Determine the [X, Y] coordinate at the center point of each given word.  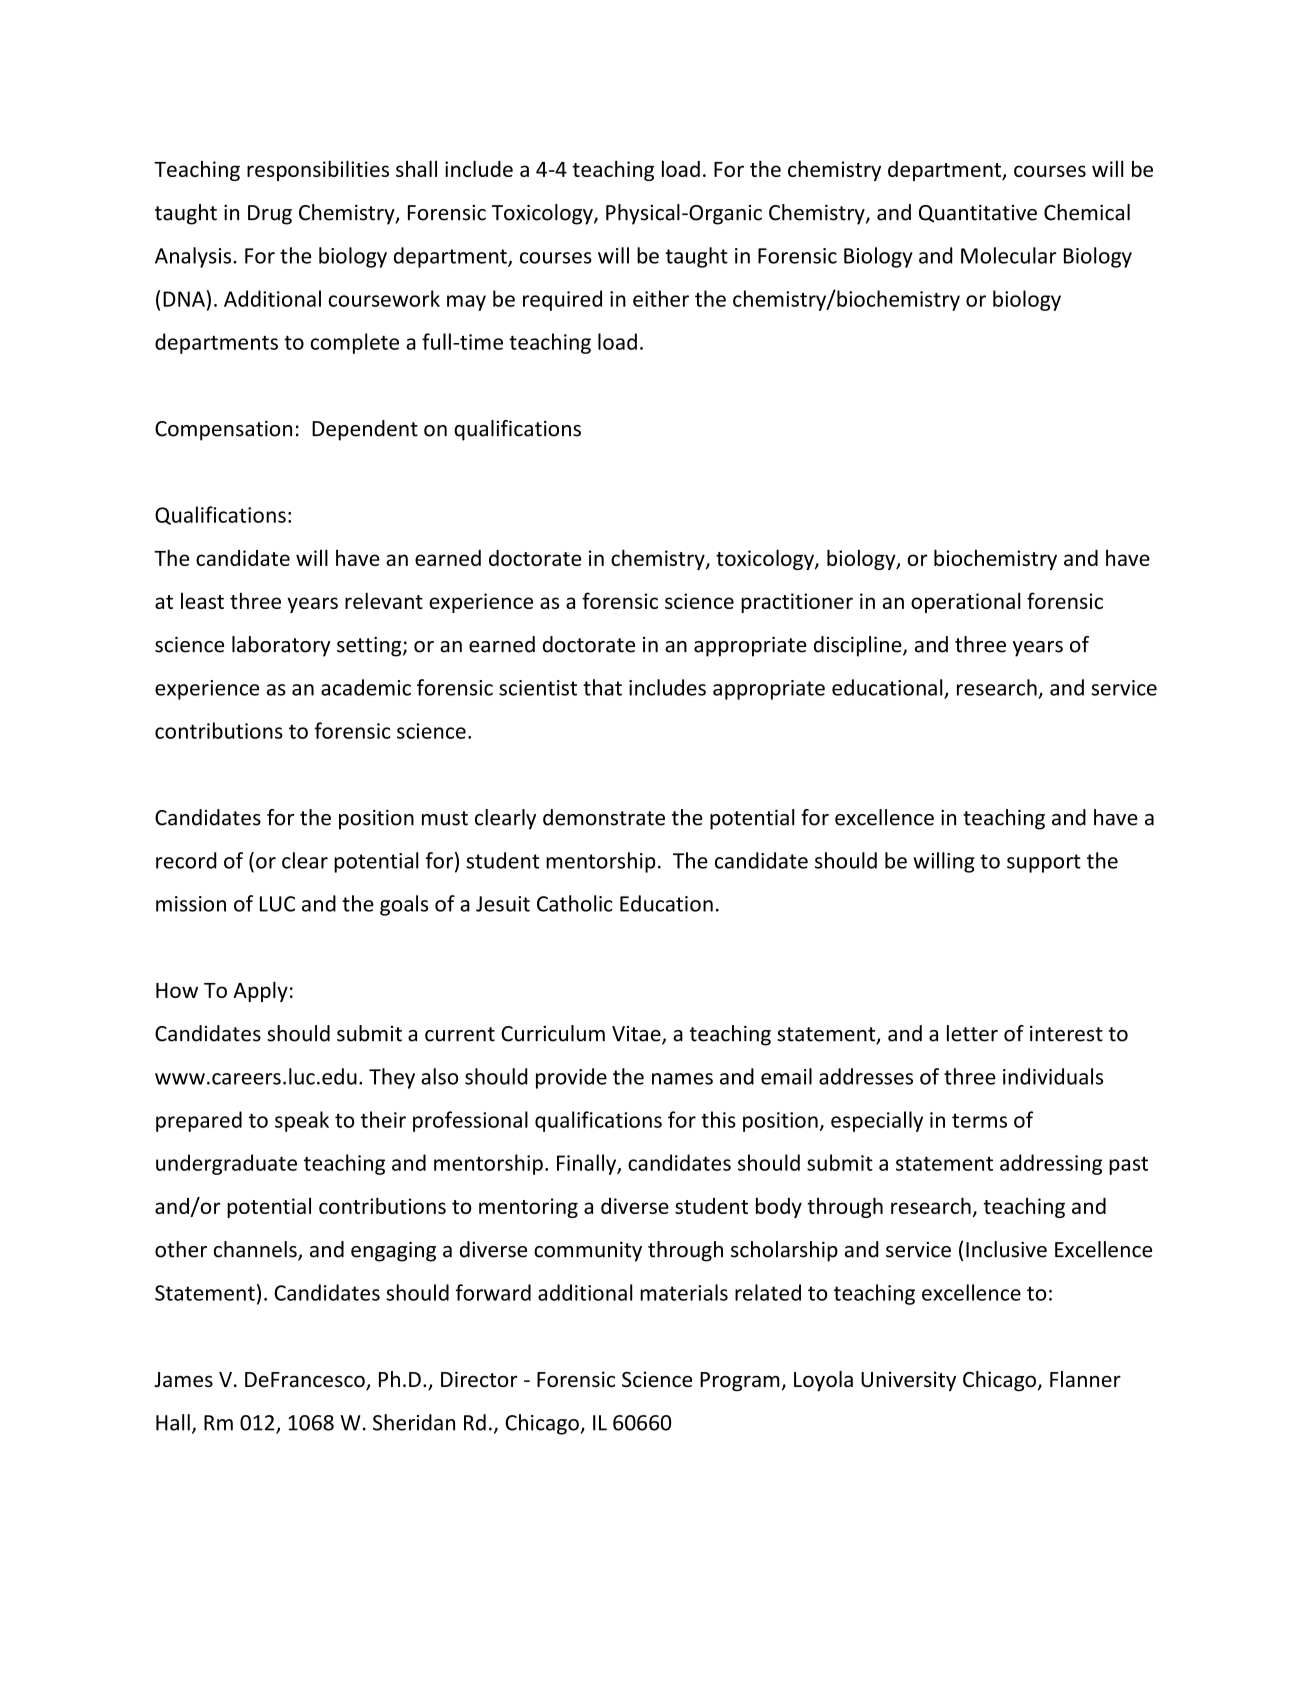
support [1044, 863]
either [661, 298]
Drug [270, 215]
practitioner [797, 603]
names [682, 1079]
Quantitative [978, 214]
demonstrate [604, 817]
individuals [1053, 1076]
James [183, 1380]
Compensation [223, 431]
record [186, 860]
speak [302, 1121]
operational [965, 602]
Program [740, 1382]
